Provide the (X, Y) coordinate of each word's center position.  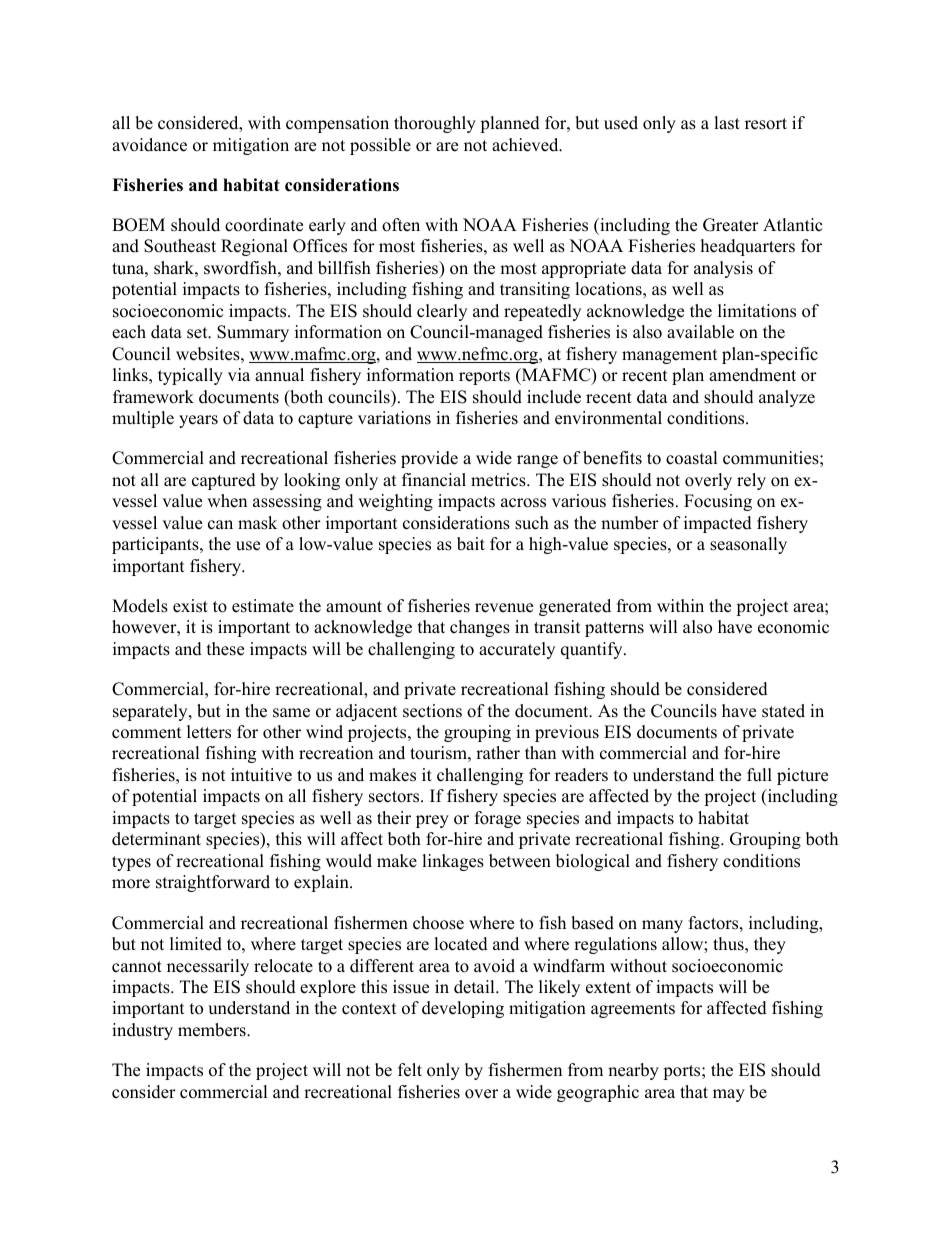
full (759, 775)
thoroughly (435, 124)
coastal (692, 458)
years (198, 421)
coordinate (264, 225)
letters (209, 732)
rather (498, 753)
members (213, 1030)
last (727, 123)
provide (429, 459)
